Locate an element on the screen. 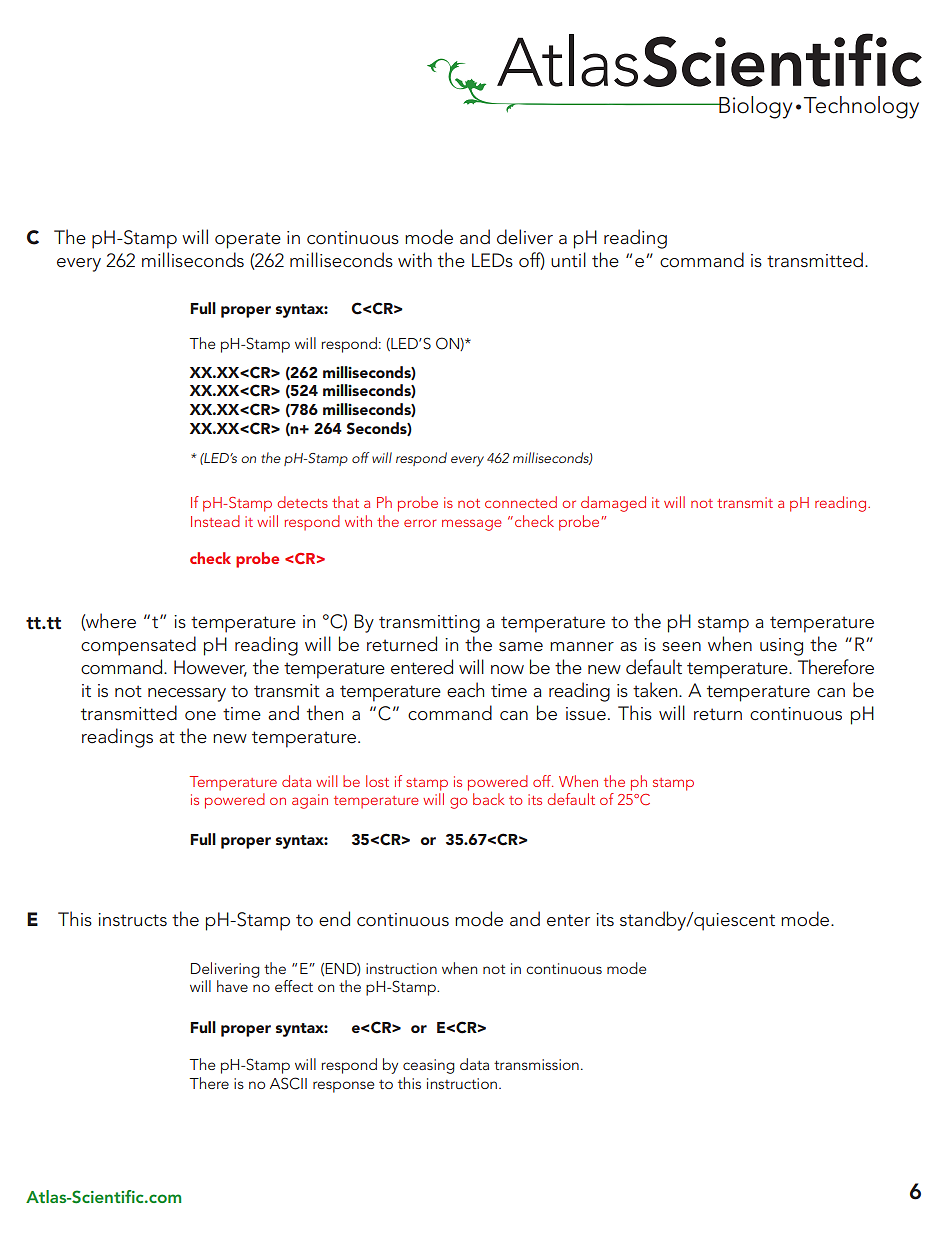 The height and width of the screenshot is (1233, 952). Instead is located at coordinates (215, 521).
